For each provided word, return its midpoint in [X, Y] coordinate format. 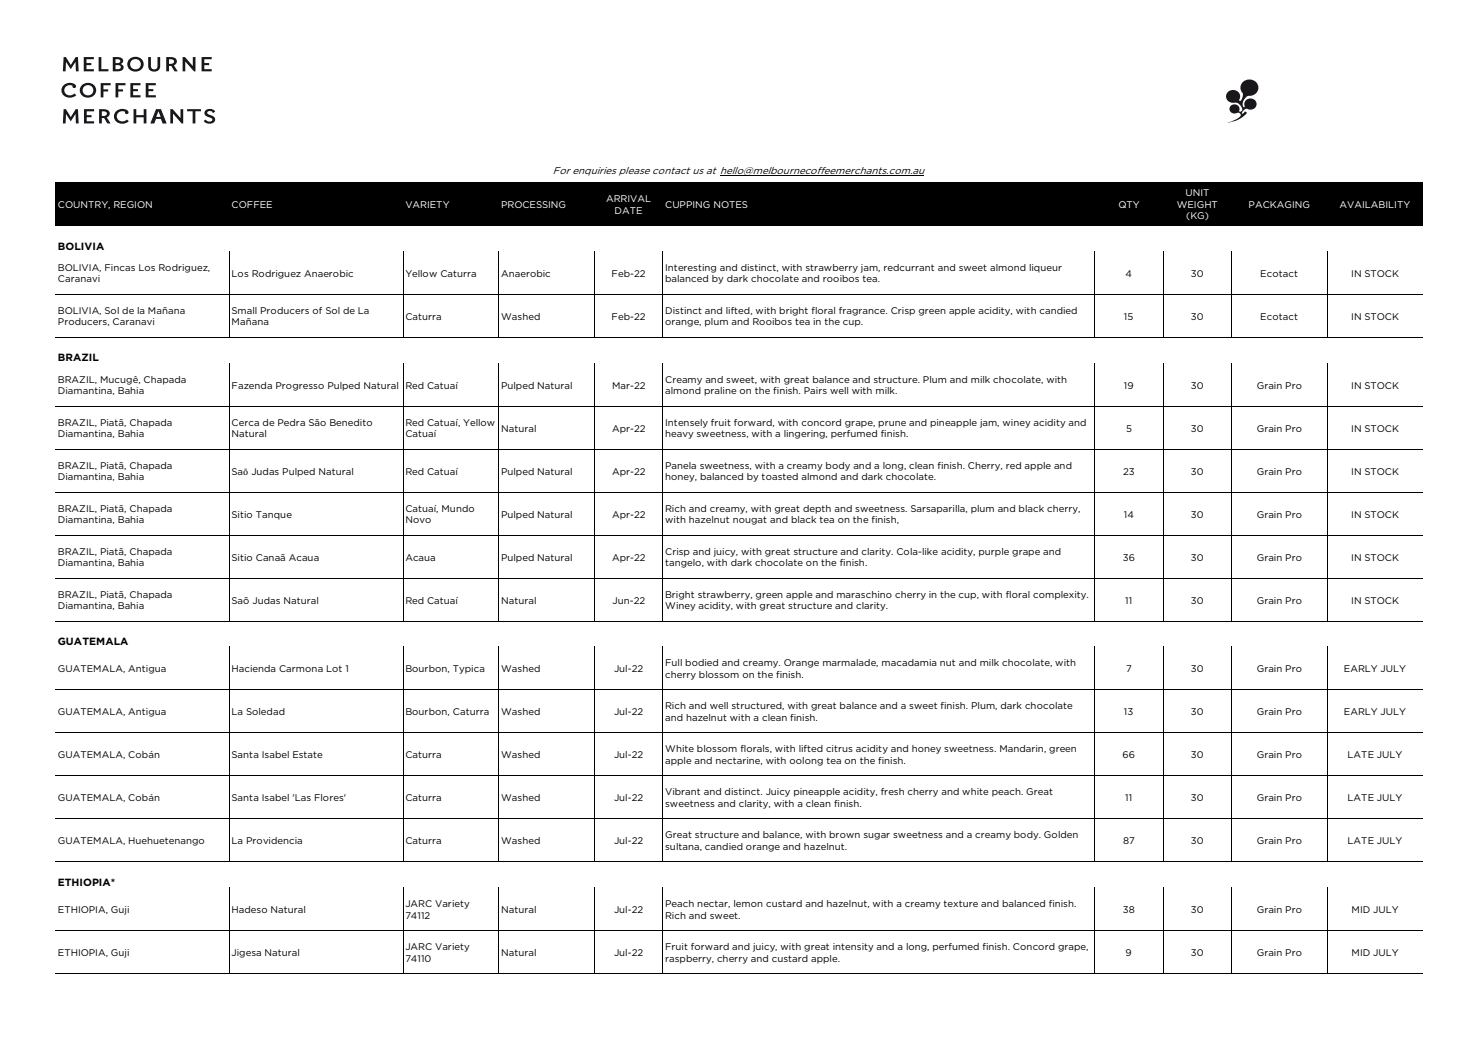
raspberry [689, 959]
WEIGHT [1197, 204]
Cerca [245, 422]
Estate [308, 754]
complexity [1060, 595]
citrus [839, 748]
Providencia [274, 840]
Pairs [815, 390]
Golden [1061, 834]
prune [892, 424]
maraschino [864, 594]
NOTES [731, 204]
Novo [418, 519]
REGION [133, 204]
